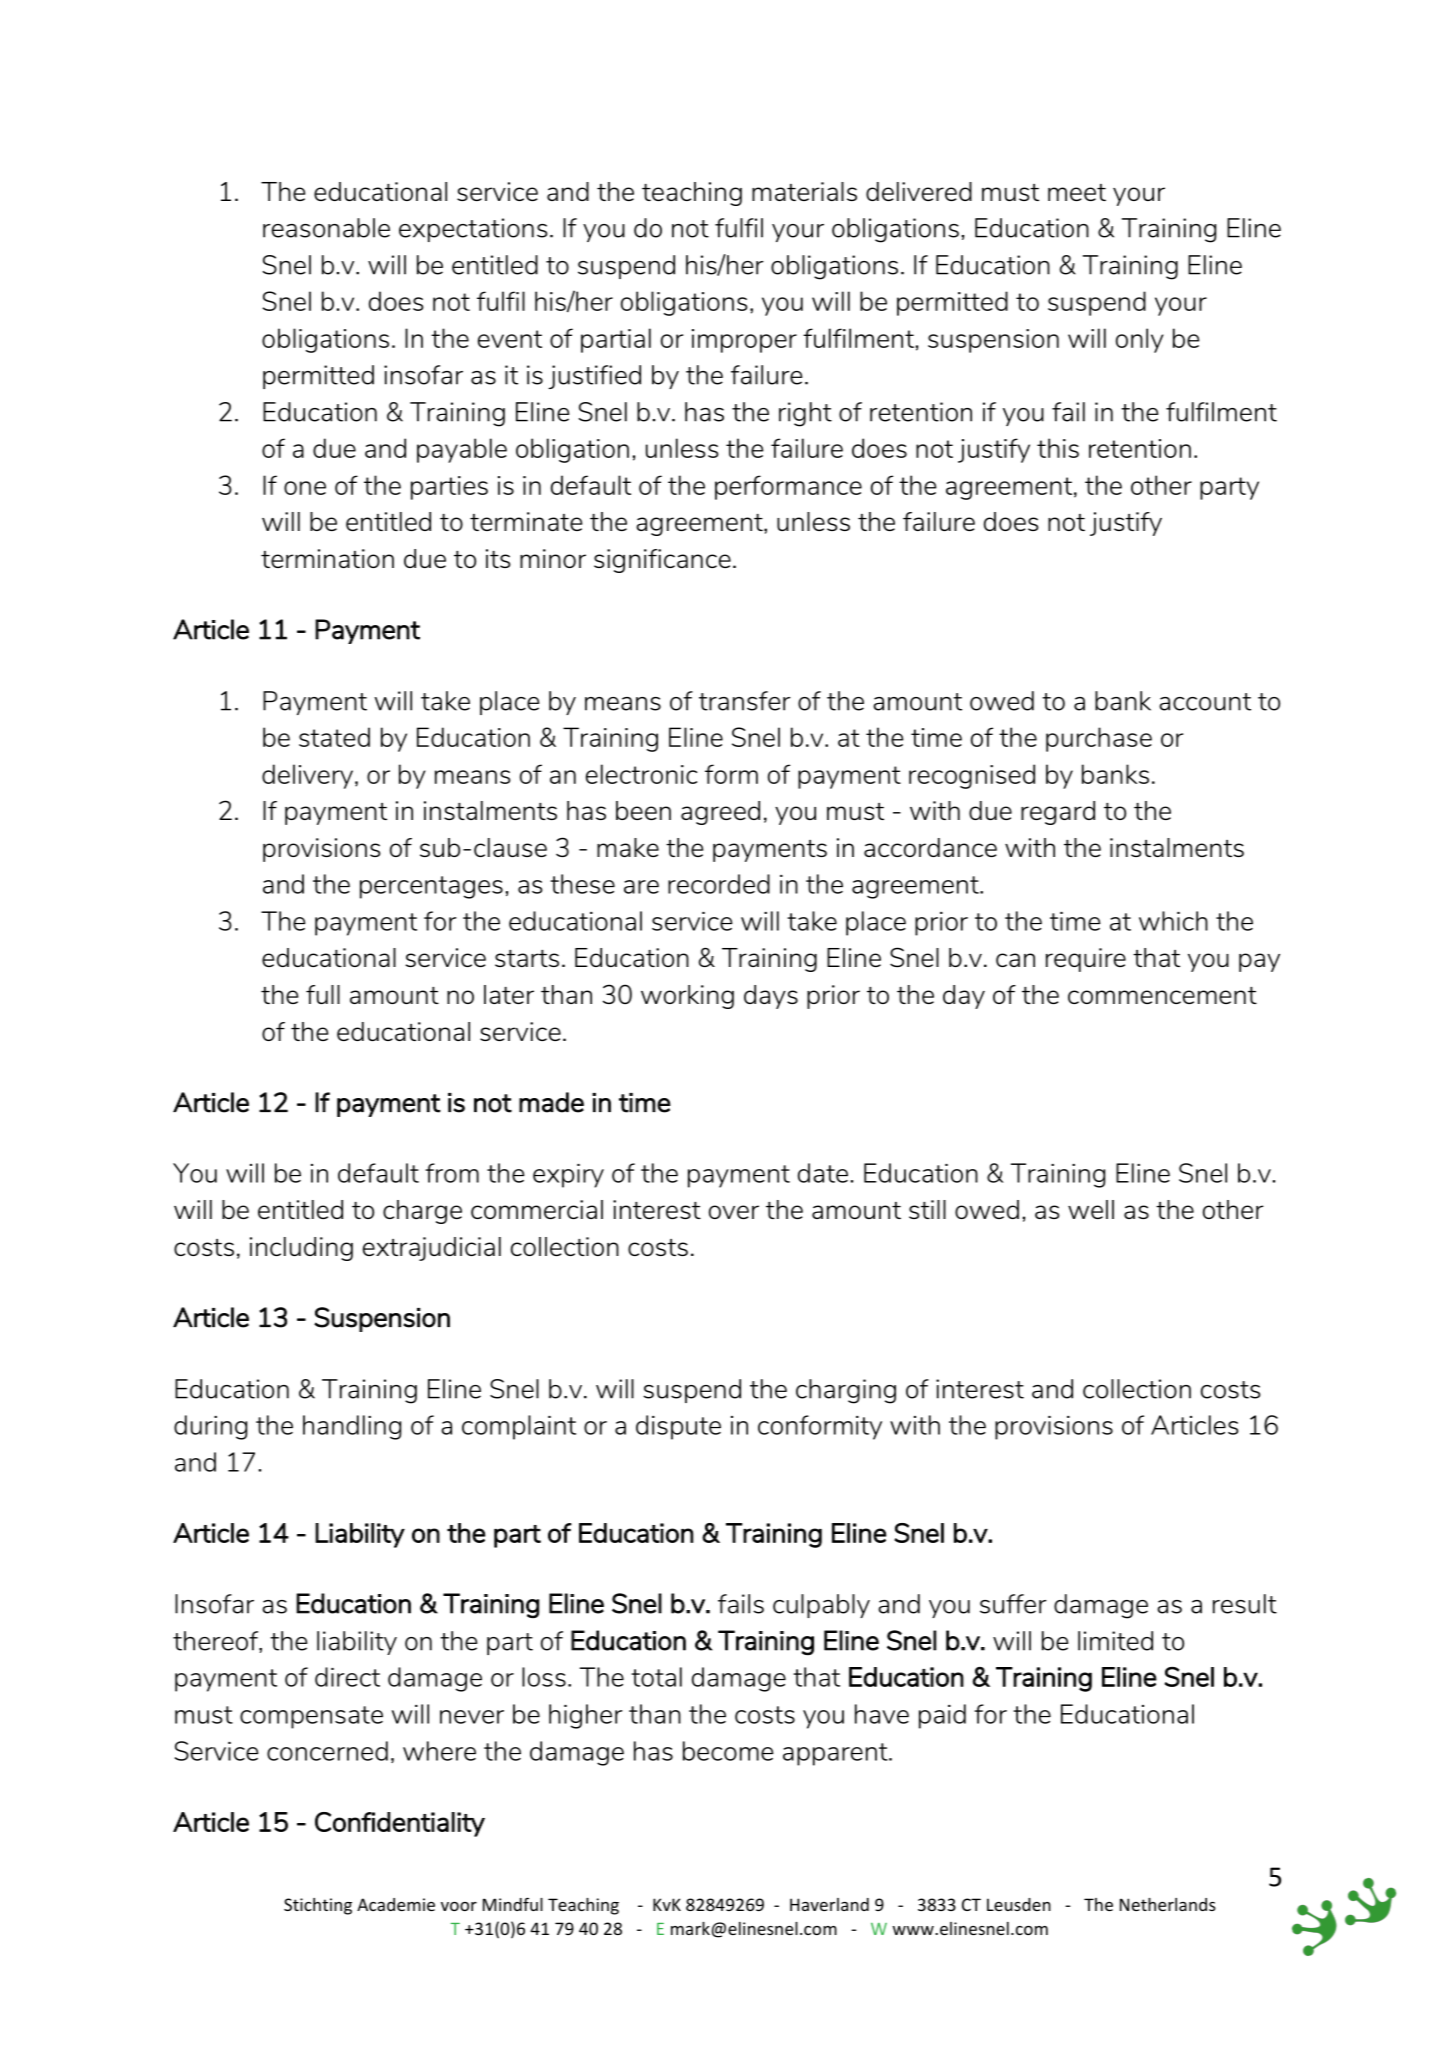  What do you see at coordinates (326, 228) in the screenshot?
I see `reasonable` at bounding box center [326, 228].
